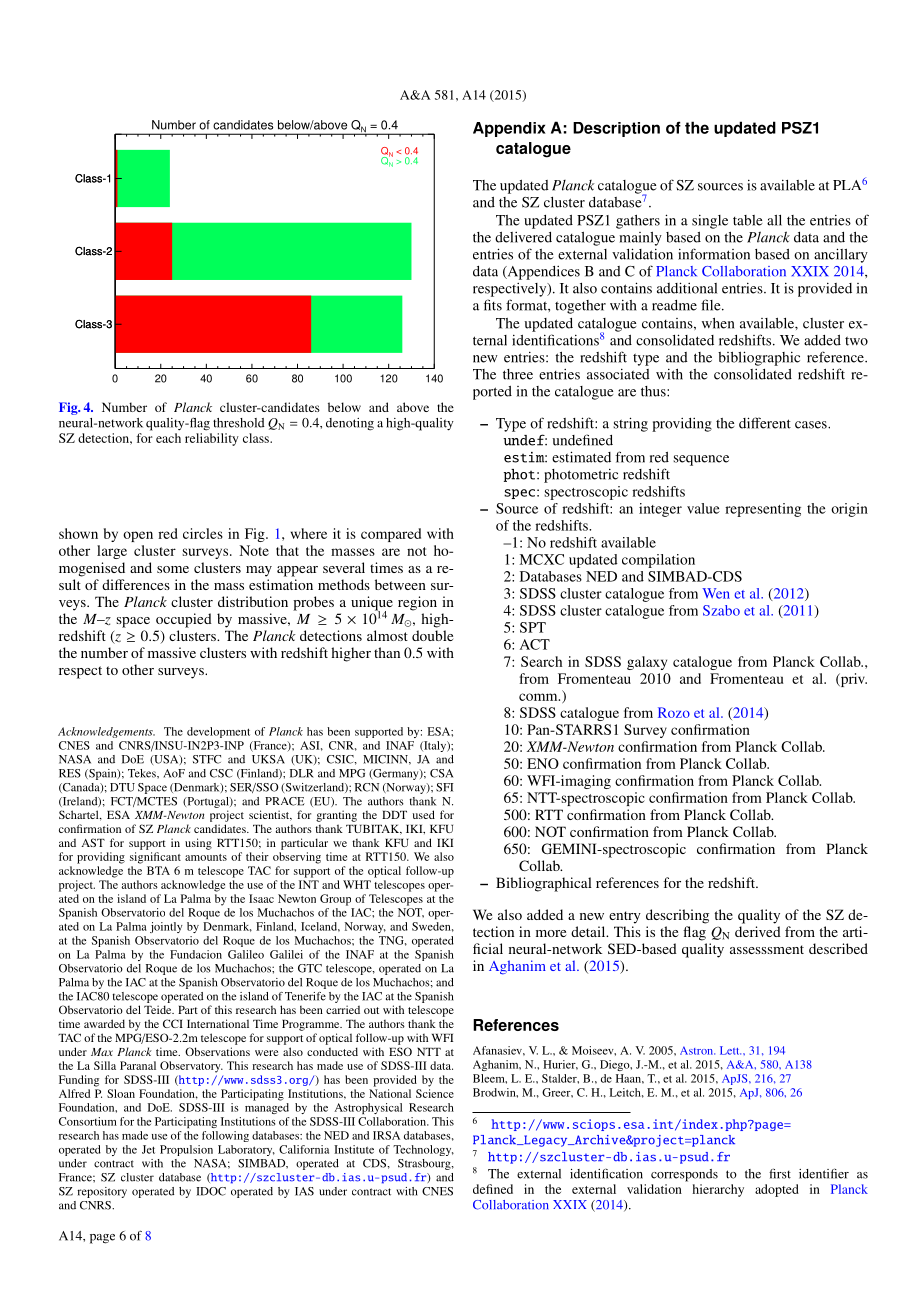  I want to click on Appendix, so click(509, 129).
